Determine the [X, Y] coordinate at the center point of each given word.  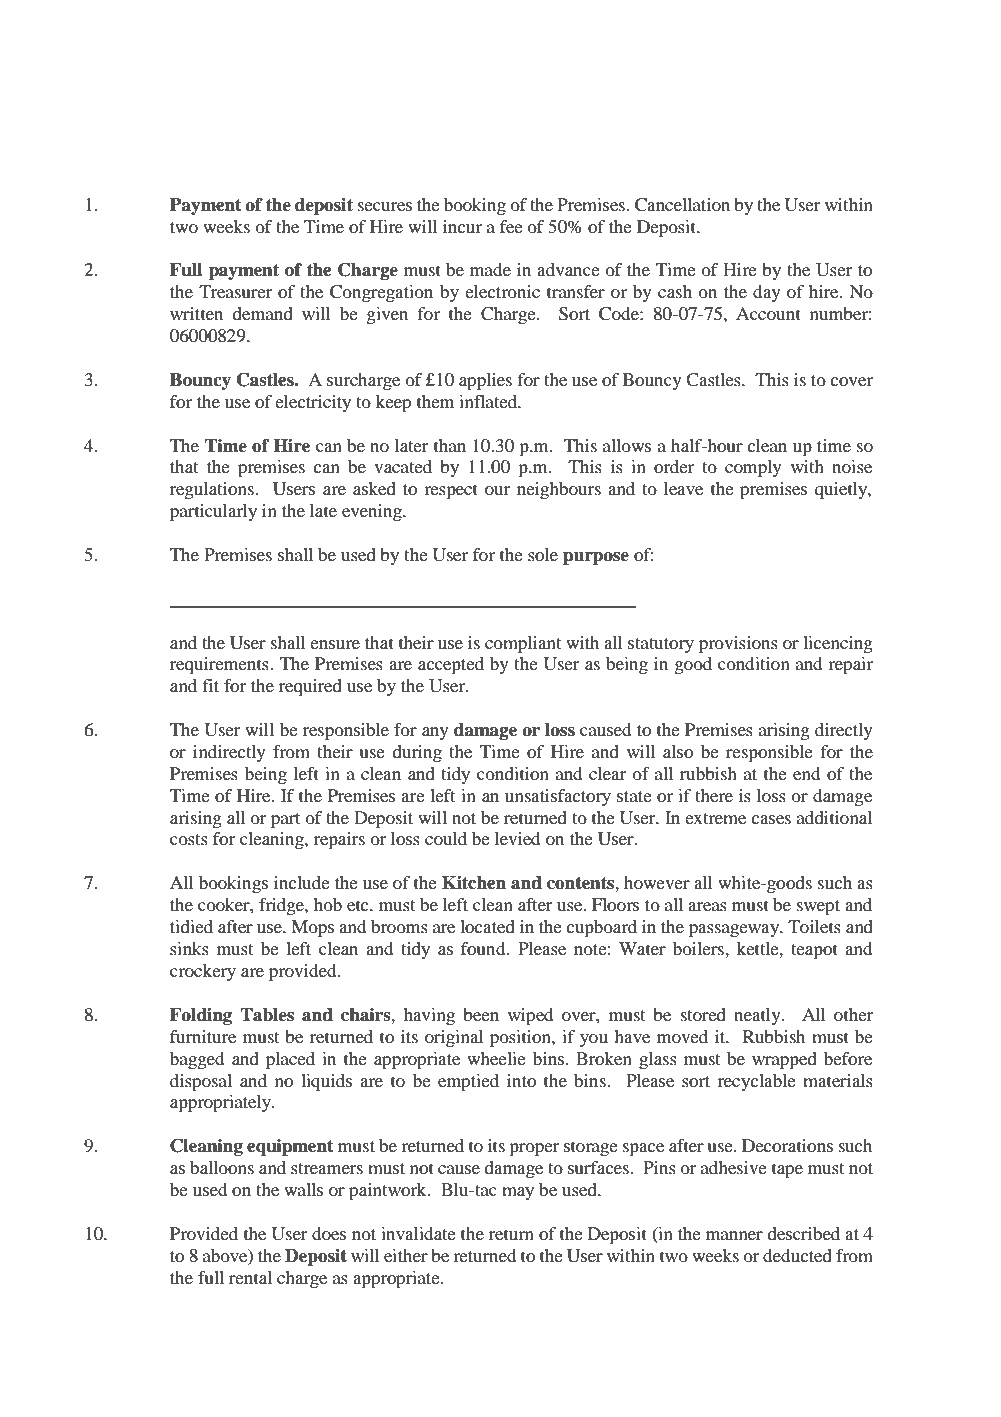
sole [543, 554]
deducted [797, 1255]
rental [250, 1277]
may [518, 1193]
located [487, 926]
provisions [738, 644]
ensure [335, 644]
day [767, 293]
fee [511, 226]
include [302, 882]
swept [818, 907]
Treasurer [235, 291]
